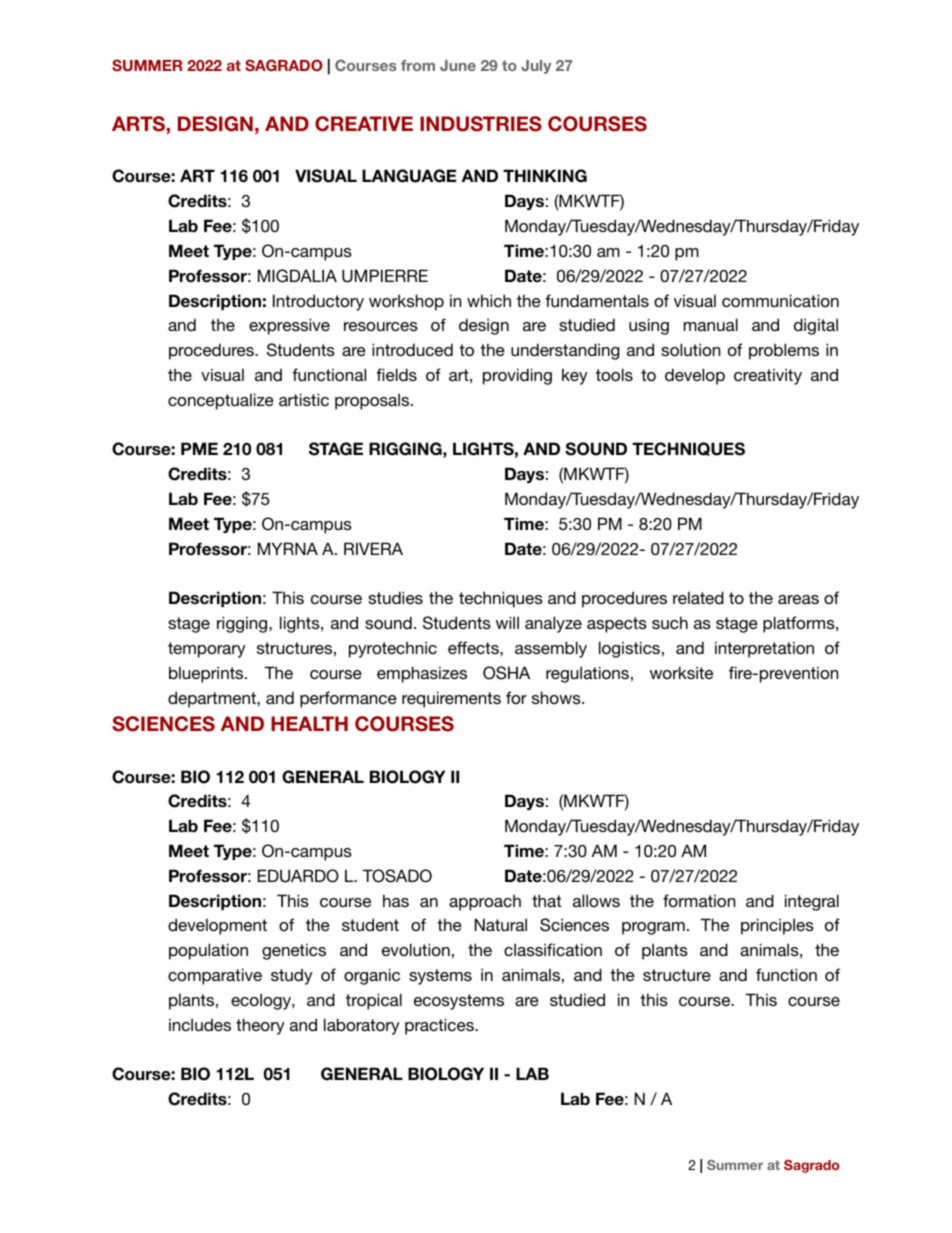  I want to click on MYRNA, so click(288, 548).
